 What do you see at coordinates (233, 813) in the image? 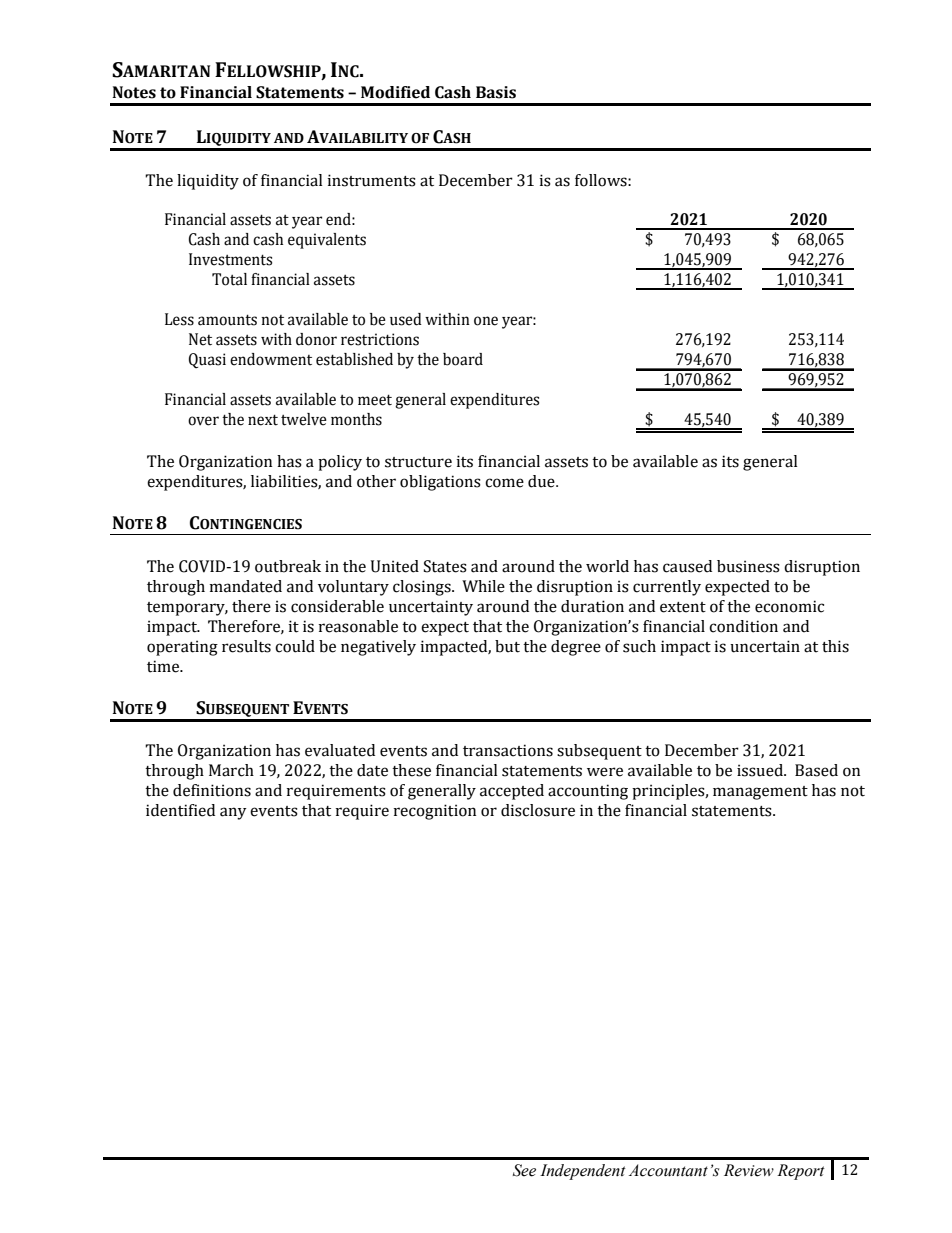
I see `any` at bounding box center [233, 813].
